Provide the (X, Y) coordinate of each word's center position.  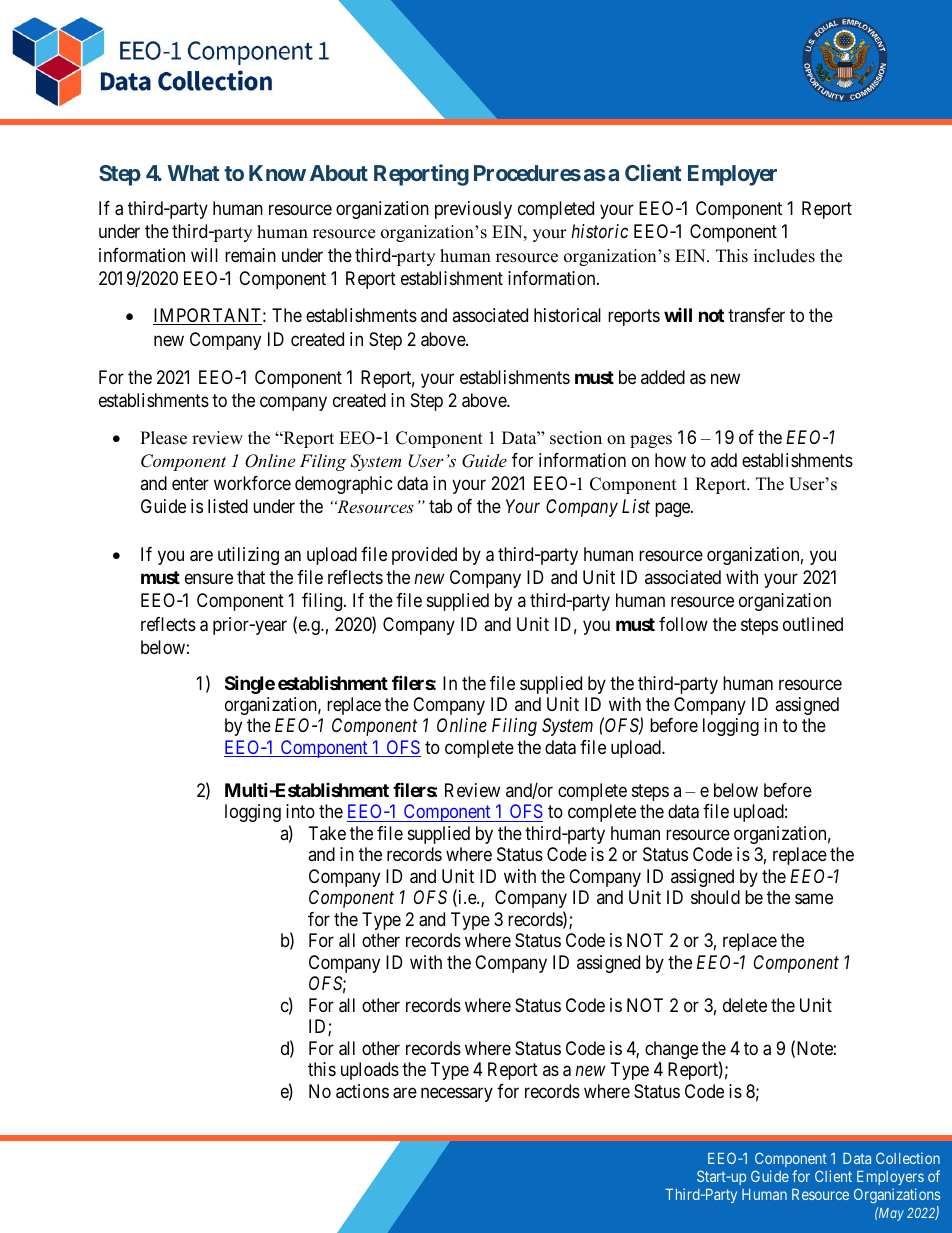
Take (327, 833)
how (670, 460)
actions (362, 1091)
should (715, 897)
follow (683, 624)
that (251, 577)
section (576, 438)
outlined (813, 624)
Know (277, 173)
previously (473, 210)
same (814, 899)
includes (784, 256)
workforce (252, 483)
